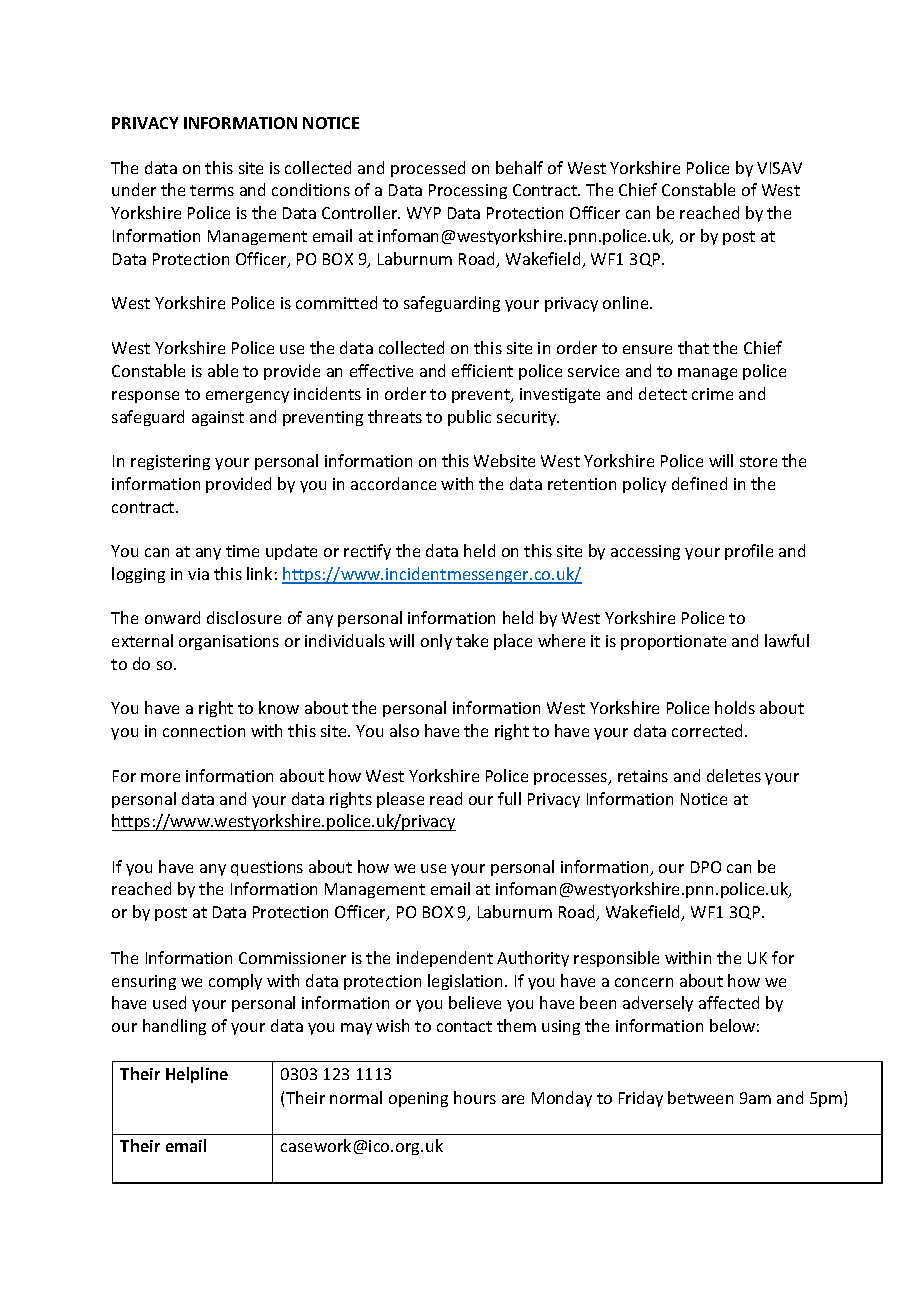  Describe the element at coordinates (699, 483) in the page. I see `defined` at that location.
